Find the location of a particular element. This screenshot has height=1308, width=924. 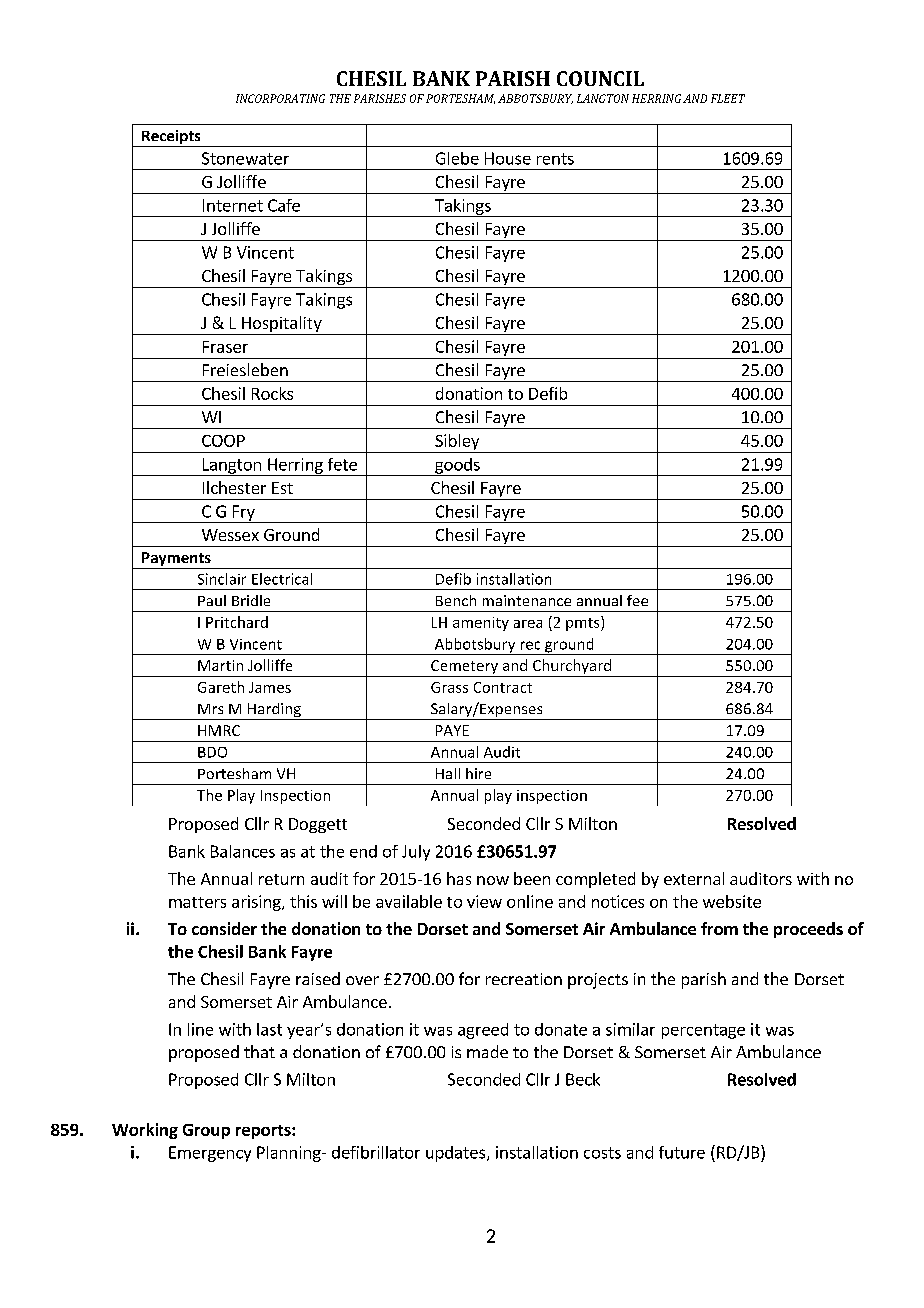

FLEET is located at coordinates (728, 98).
